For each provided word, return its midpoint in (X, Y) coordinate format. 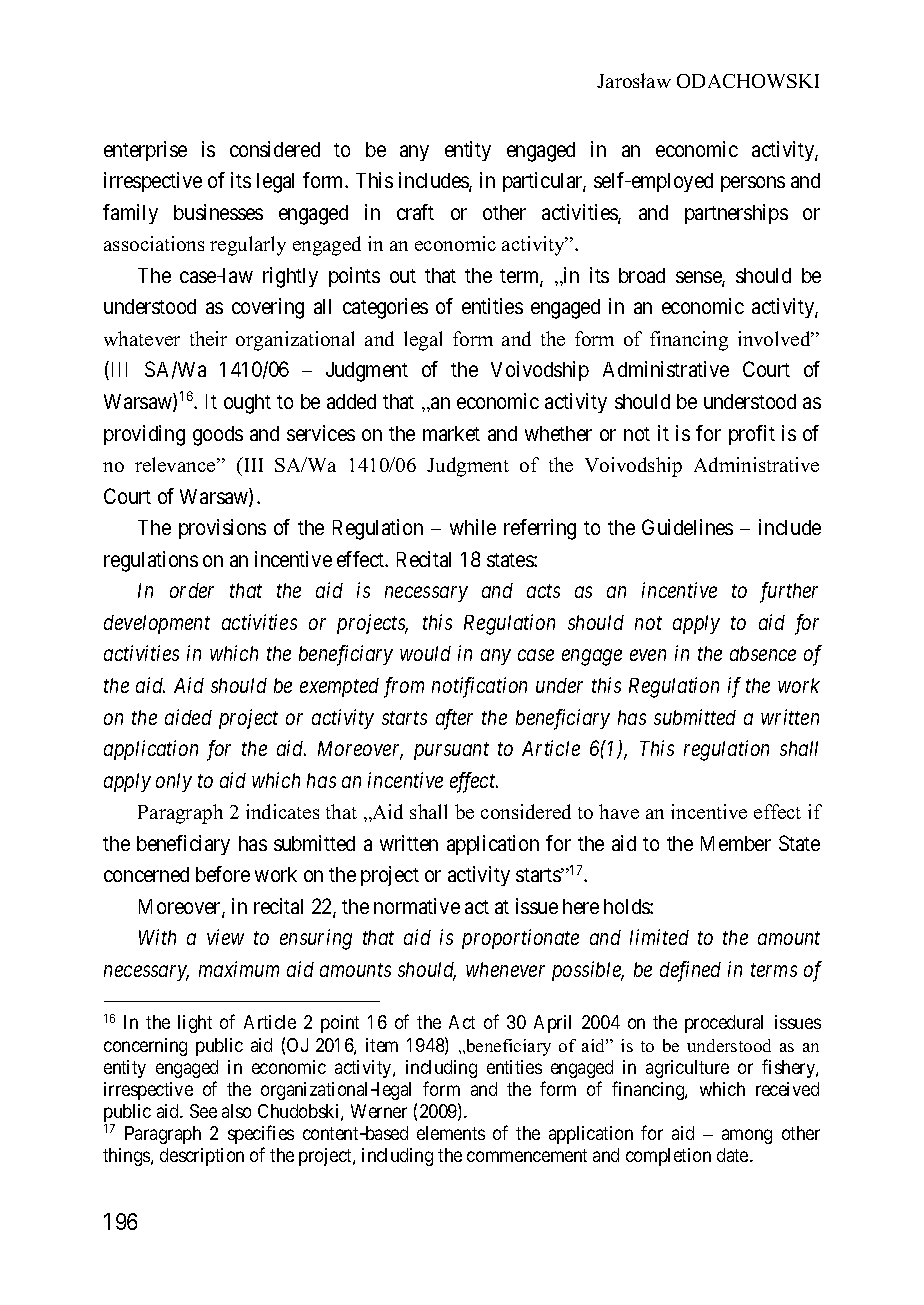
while (473, 527)
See (203, 1111)
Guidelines (687, 527)
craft (415, 212)
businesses (218, 212)
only (174, 782)
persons (753, 184)
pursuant (451, 751)
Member (736, 843)
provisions (222, 529)
